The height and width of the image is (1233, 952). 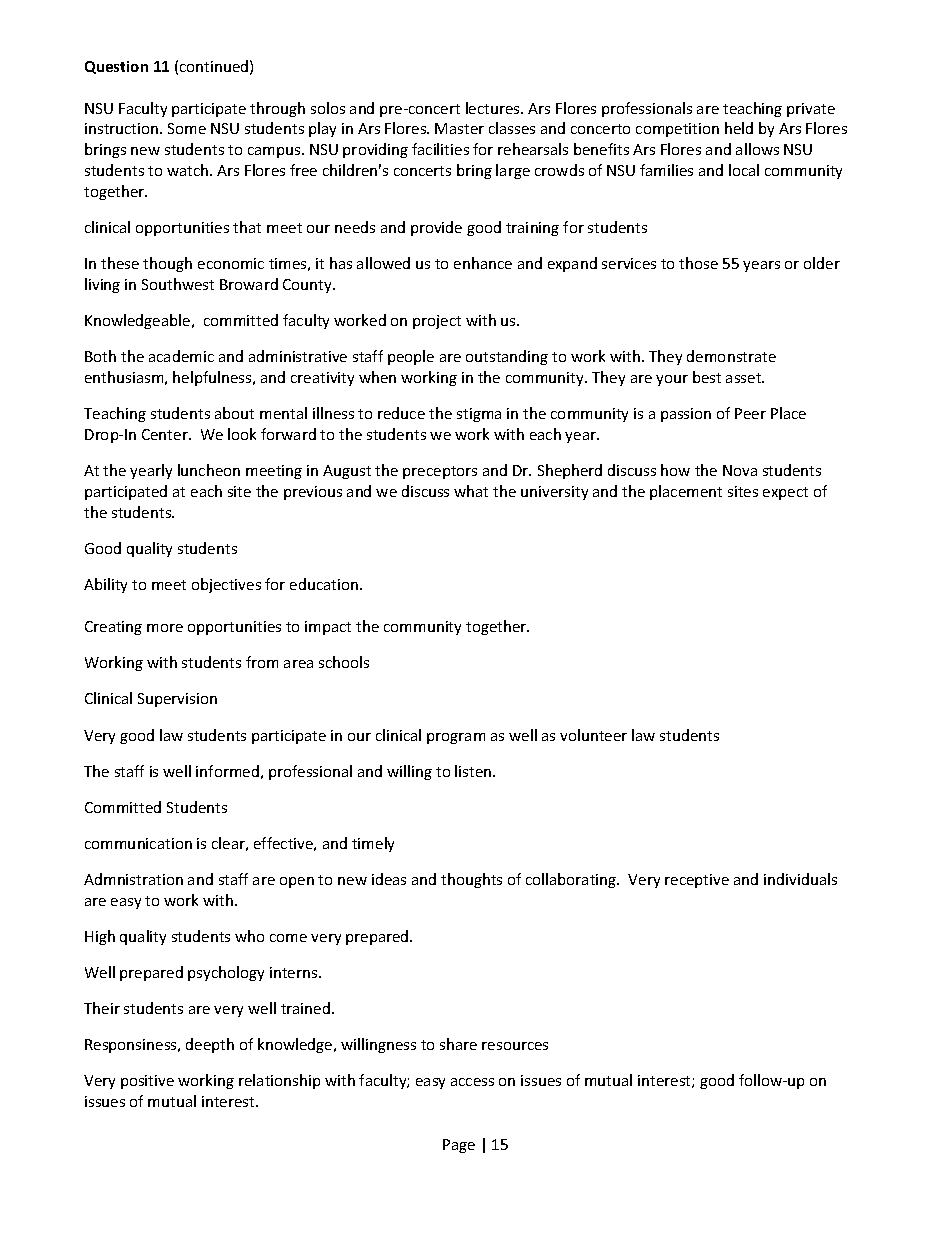 What do you see at coordinates (147, 1082) in the image?
I see `positive` at bounding box center [147, 1082].
